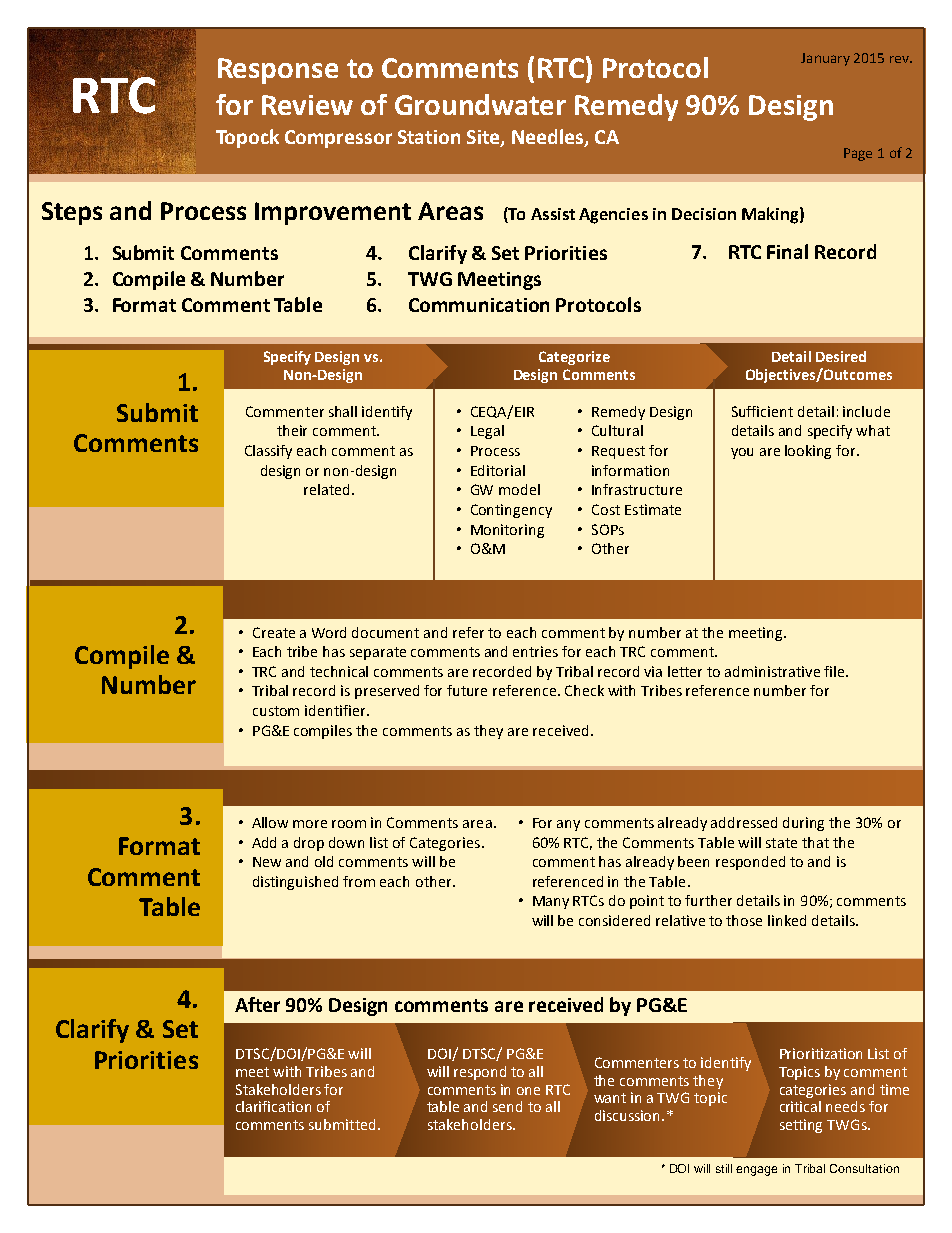 This page has height=1233, width=952. I want to click on Create, so click(274, 632).
